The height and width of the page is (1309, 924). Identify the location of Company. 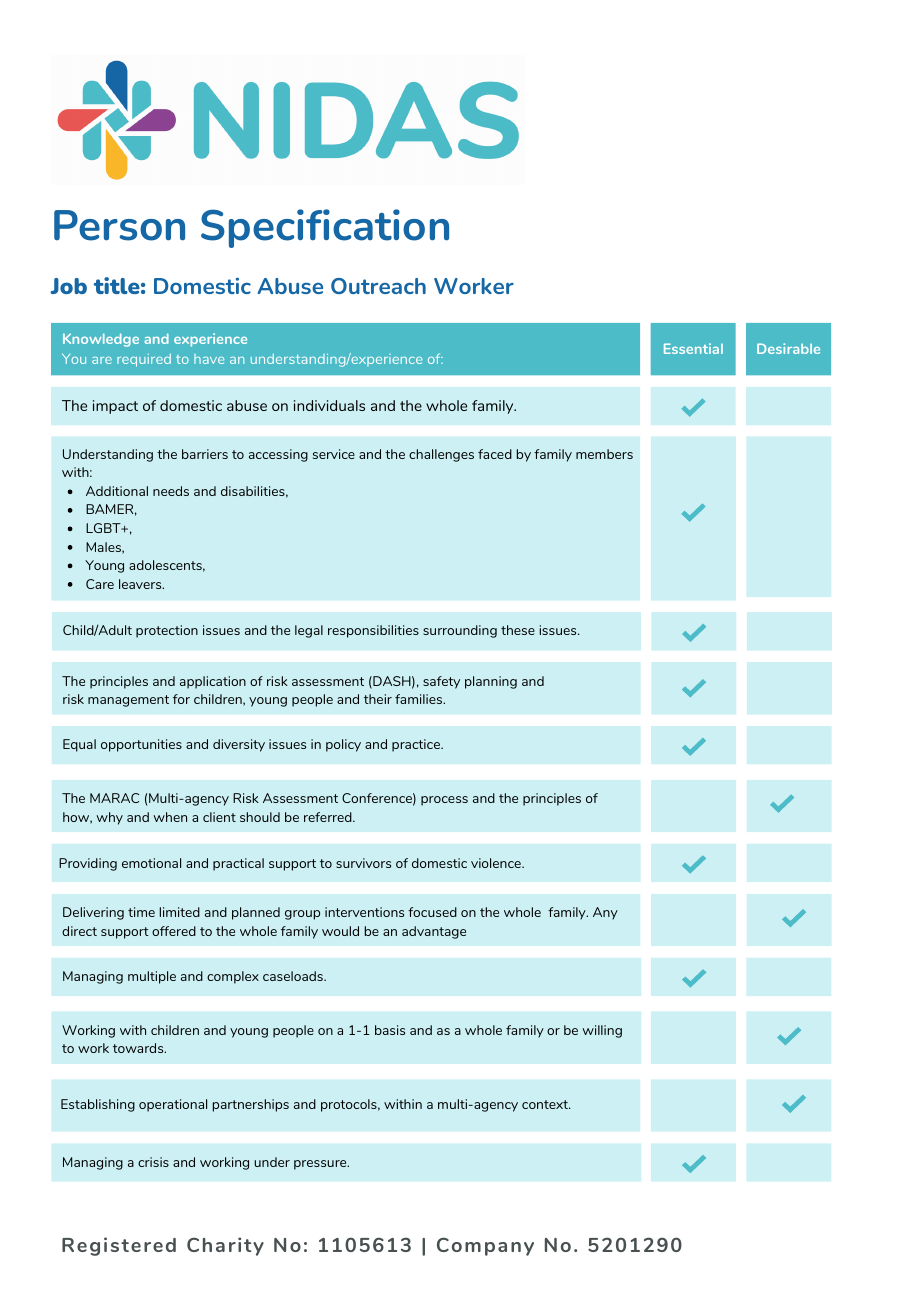
(485, 1246).
